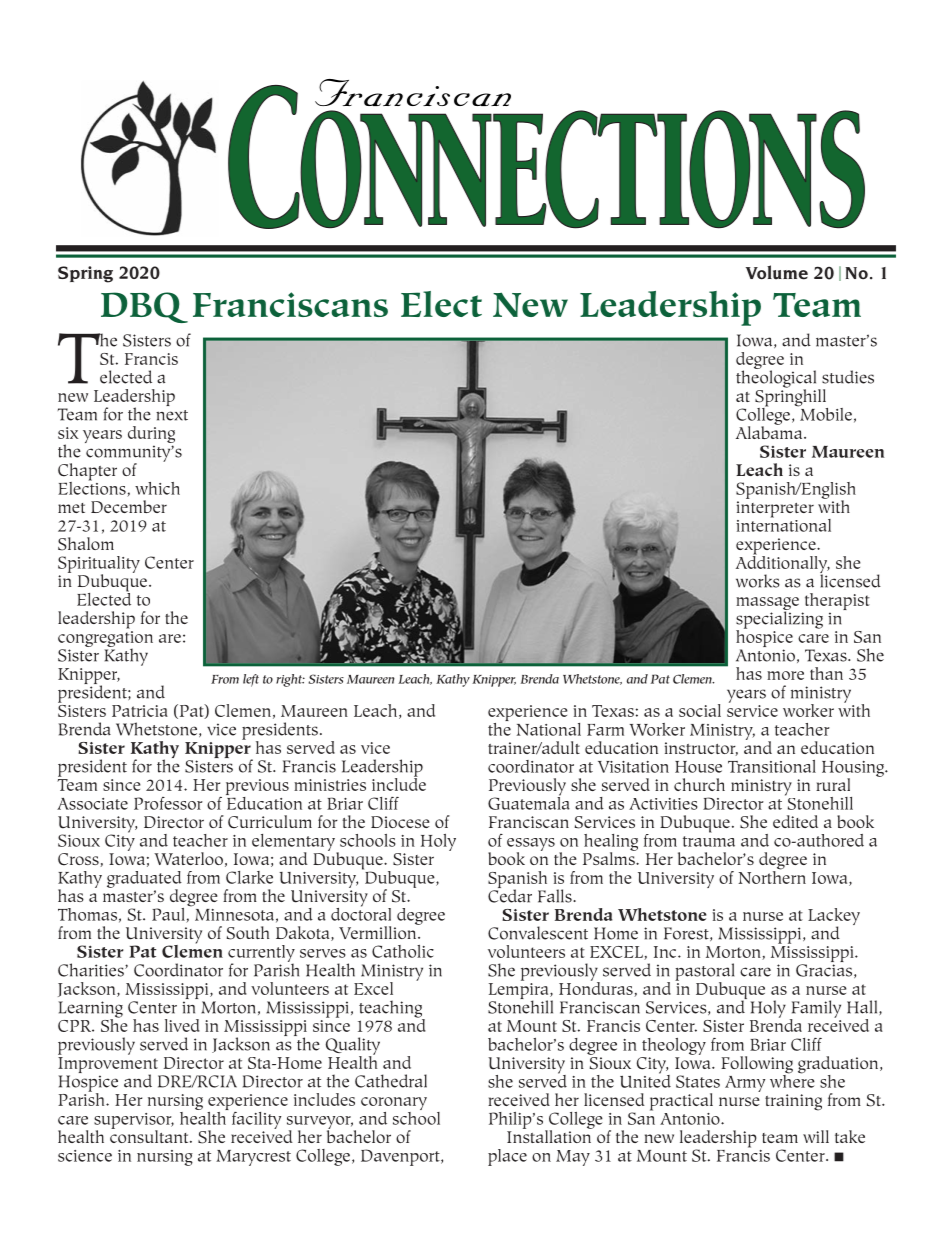  Describe the element at coordinates (772, 876) in the document. I see `Northern` at that location.
